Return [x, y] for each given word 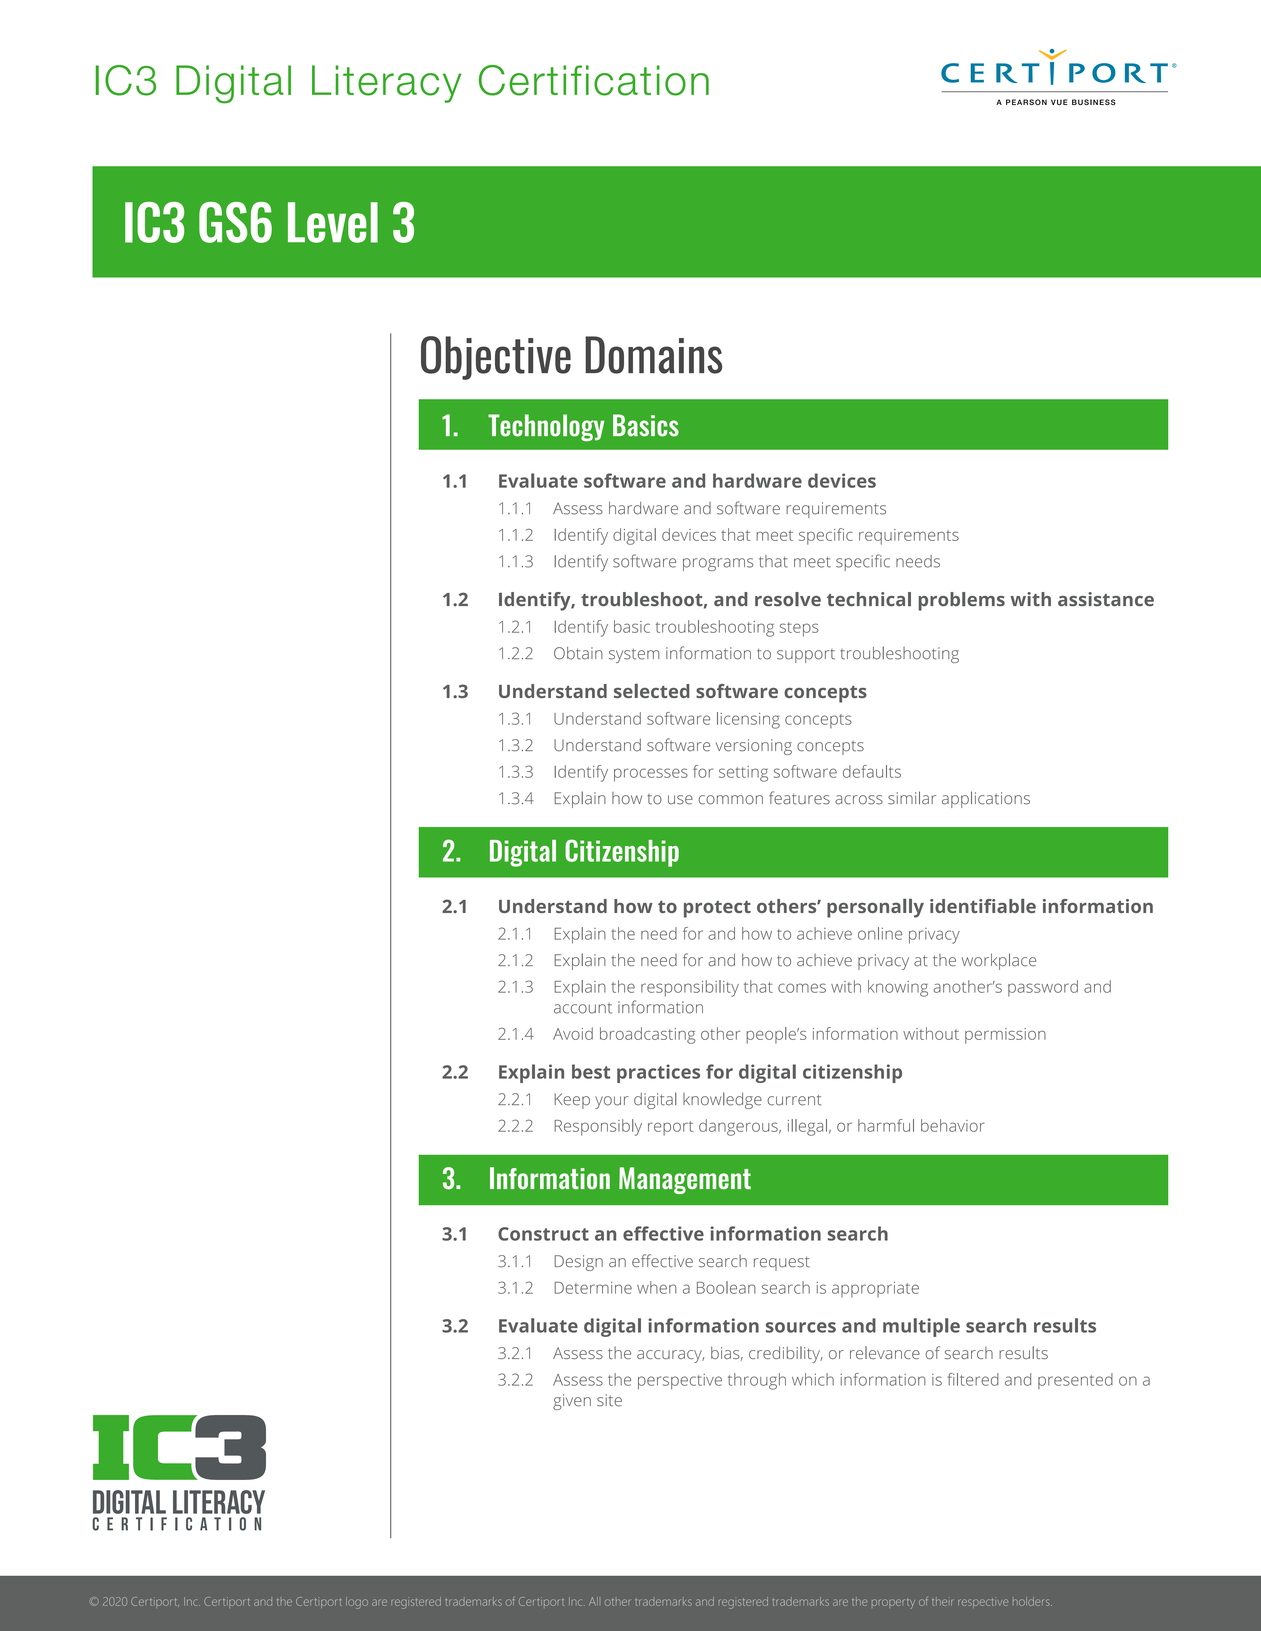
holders [1032, 1601]
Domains [653, 355]
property [893, 1604]
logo [357, 1603]
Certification [594, 80]
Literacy [386, 84]
